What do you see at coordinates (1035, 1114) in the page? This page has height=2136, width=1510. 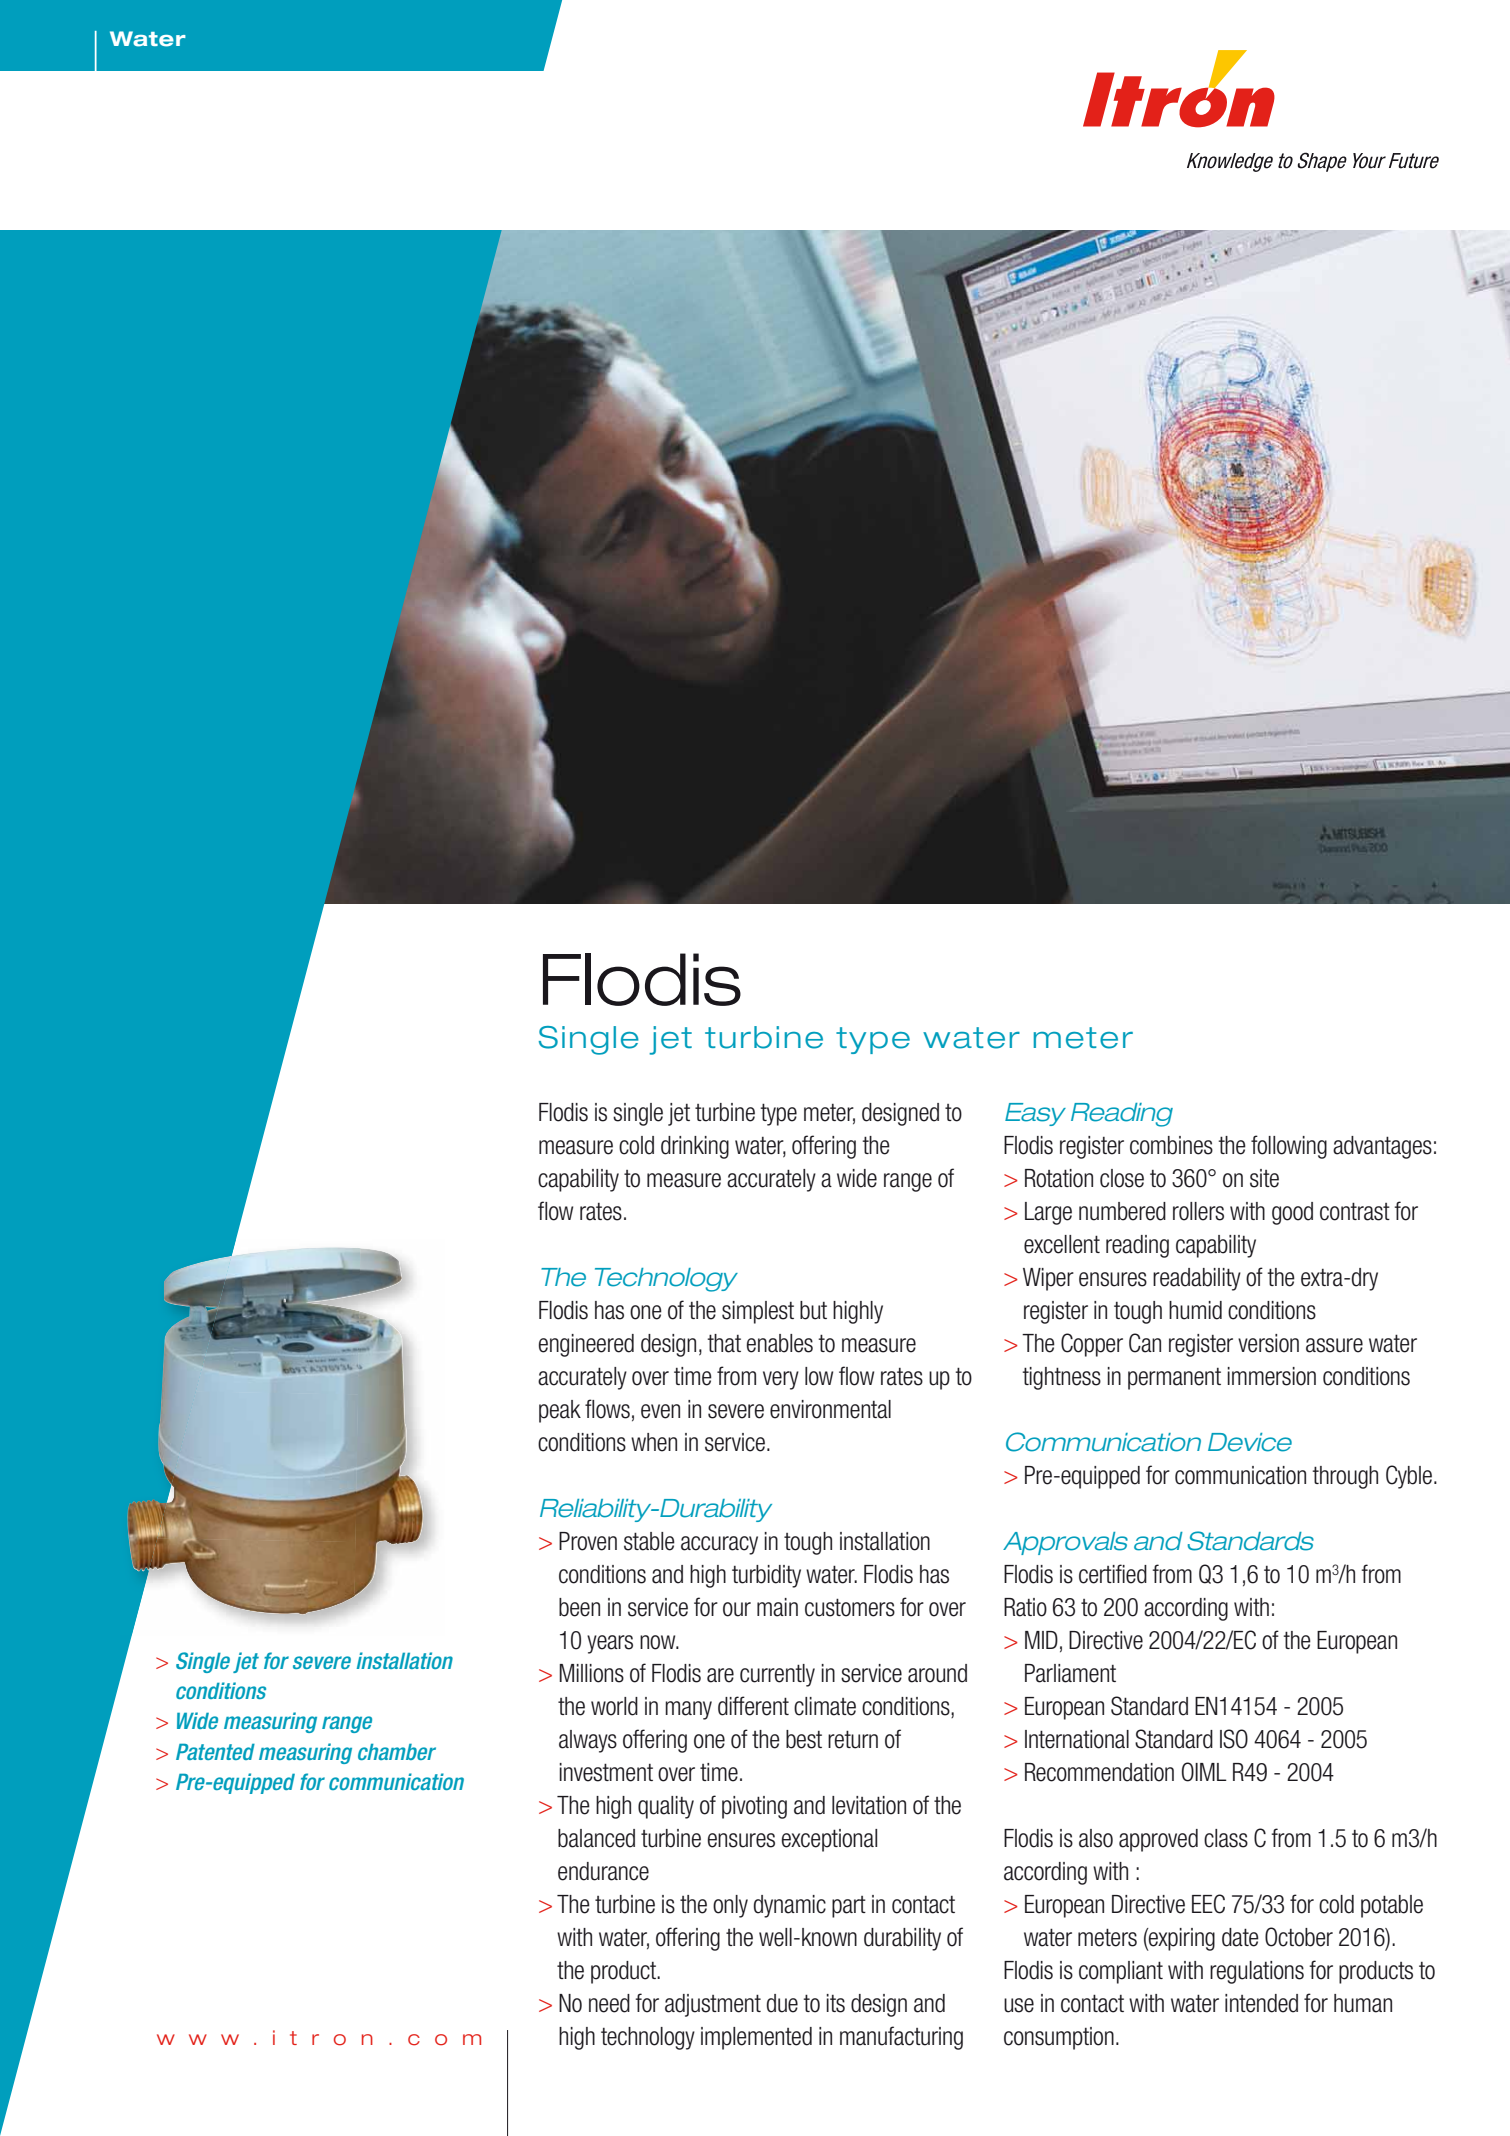 I see `Easy` at bounding box center [1035, 1114].
